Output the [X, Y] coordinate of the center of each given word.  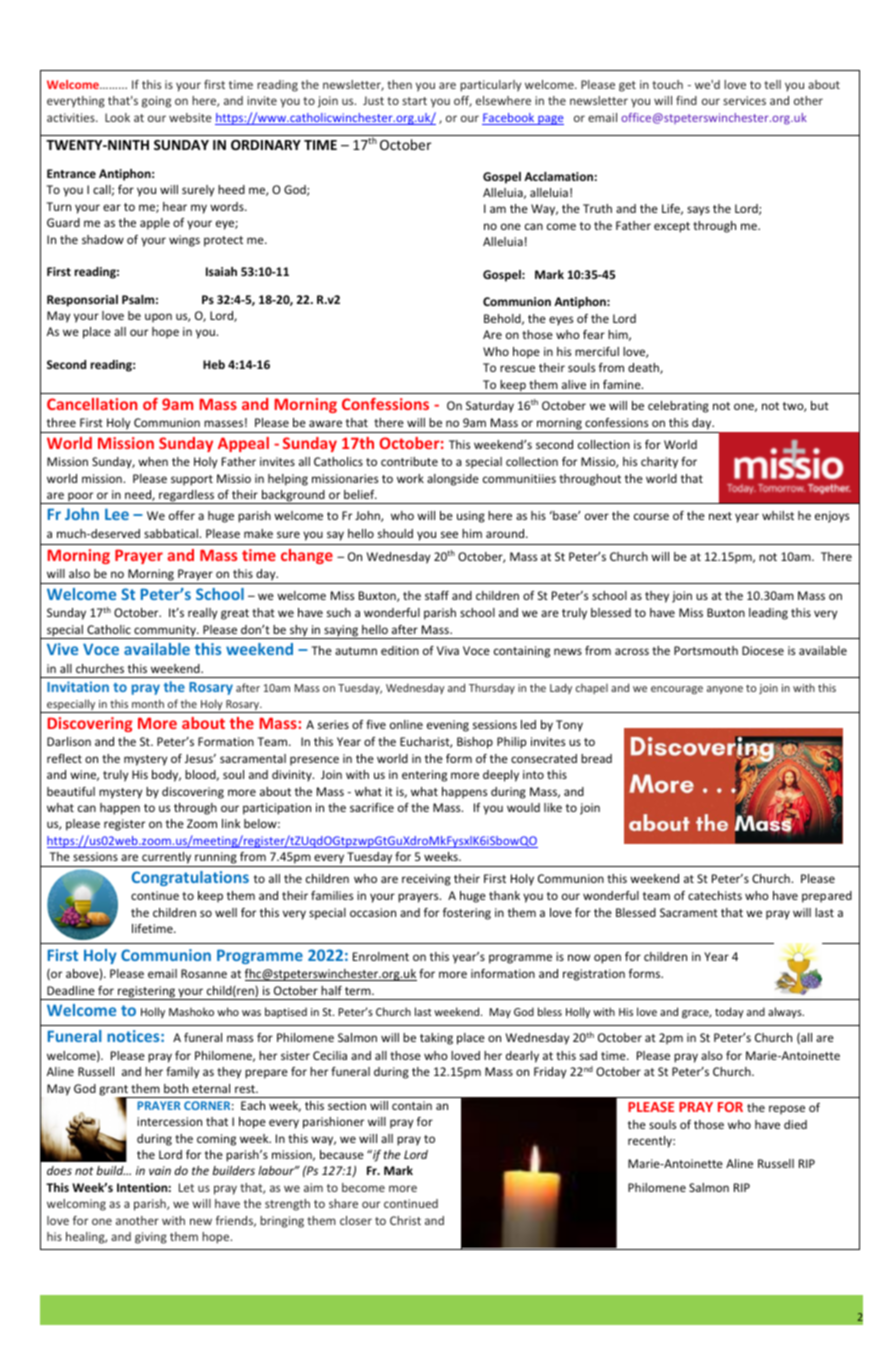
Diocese [763, 650]
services [744, 100]
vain [160, 1170]
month [148, 703]
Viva [448, 650]
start [414, 101]
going [156, 102]
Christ [405, 1220]
